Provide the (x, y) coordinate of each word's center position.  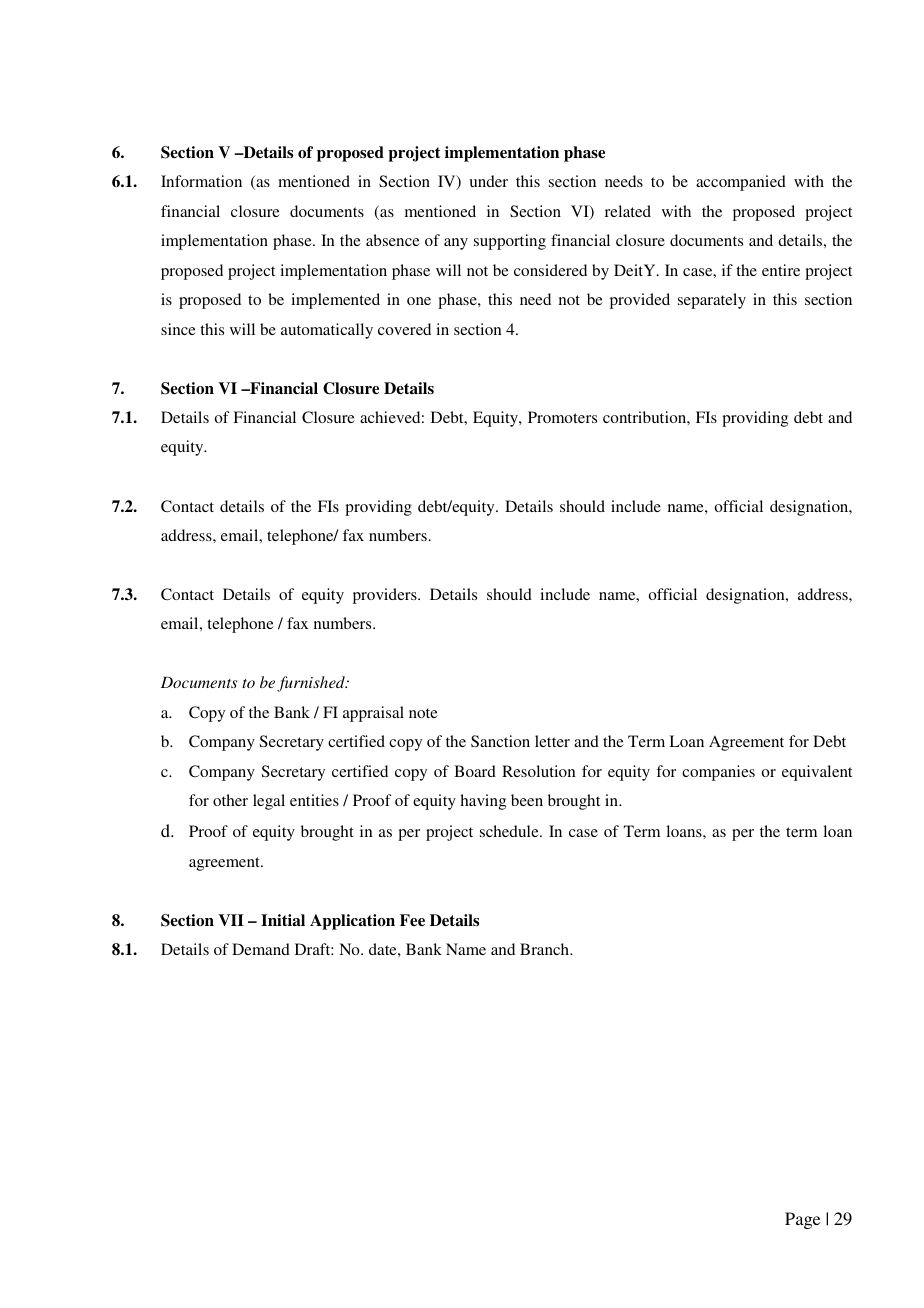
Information (201, 181)
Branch (546, 949)
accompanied (741, 183)
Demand (261, 949)
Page (802, 1220)
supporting (510, 242)
